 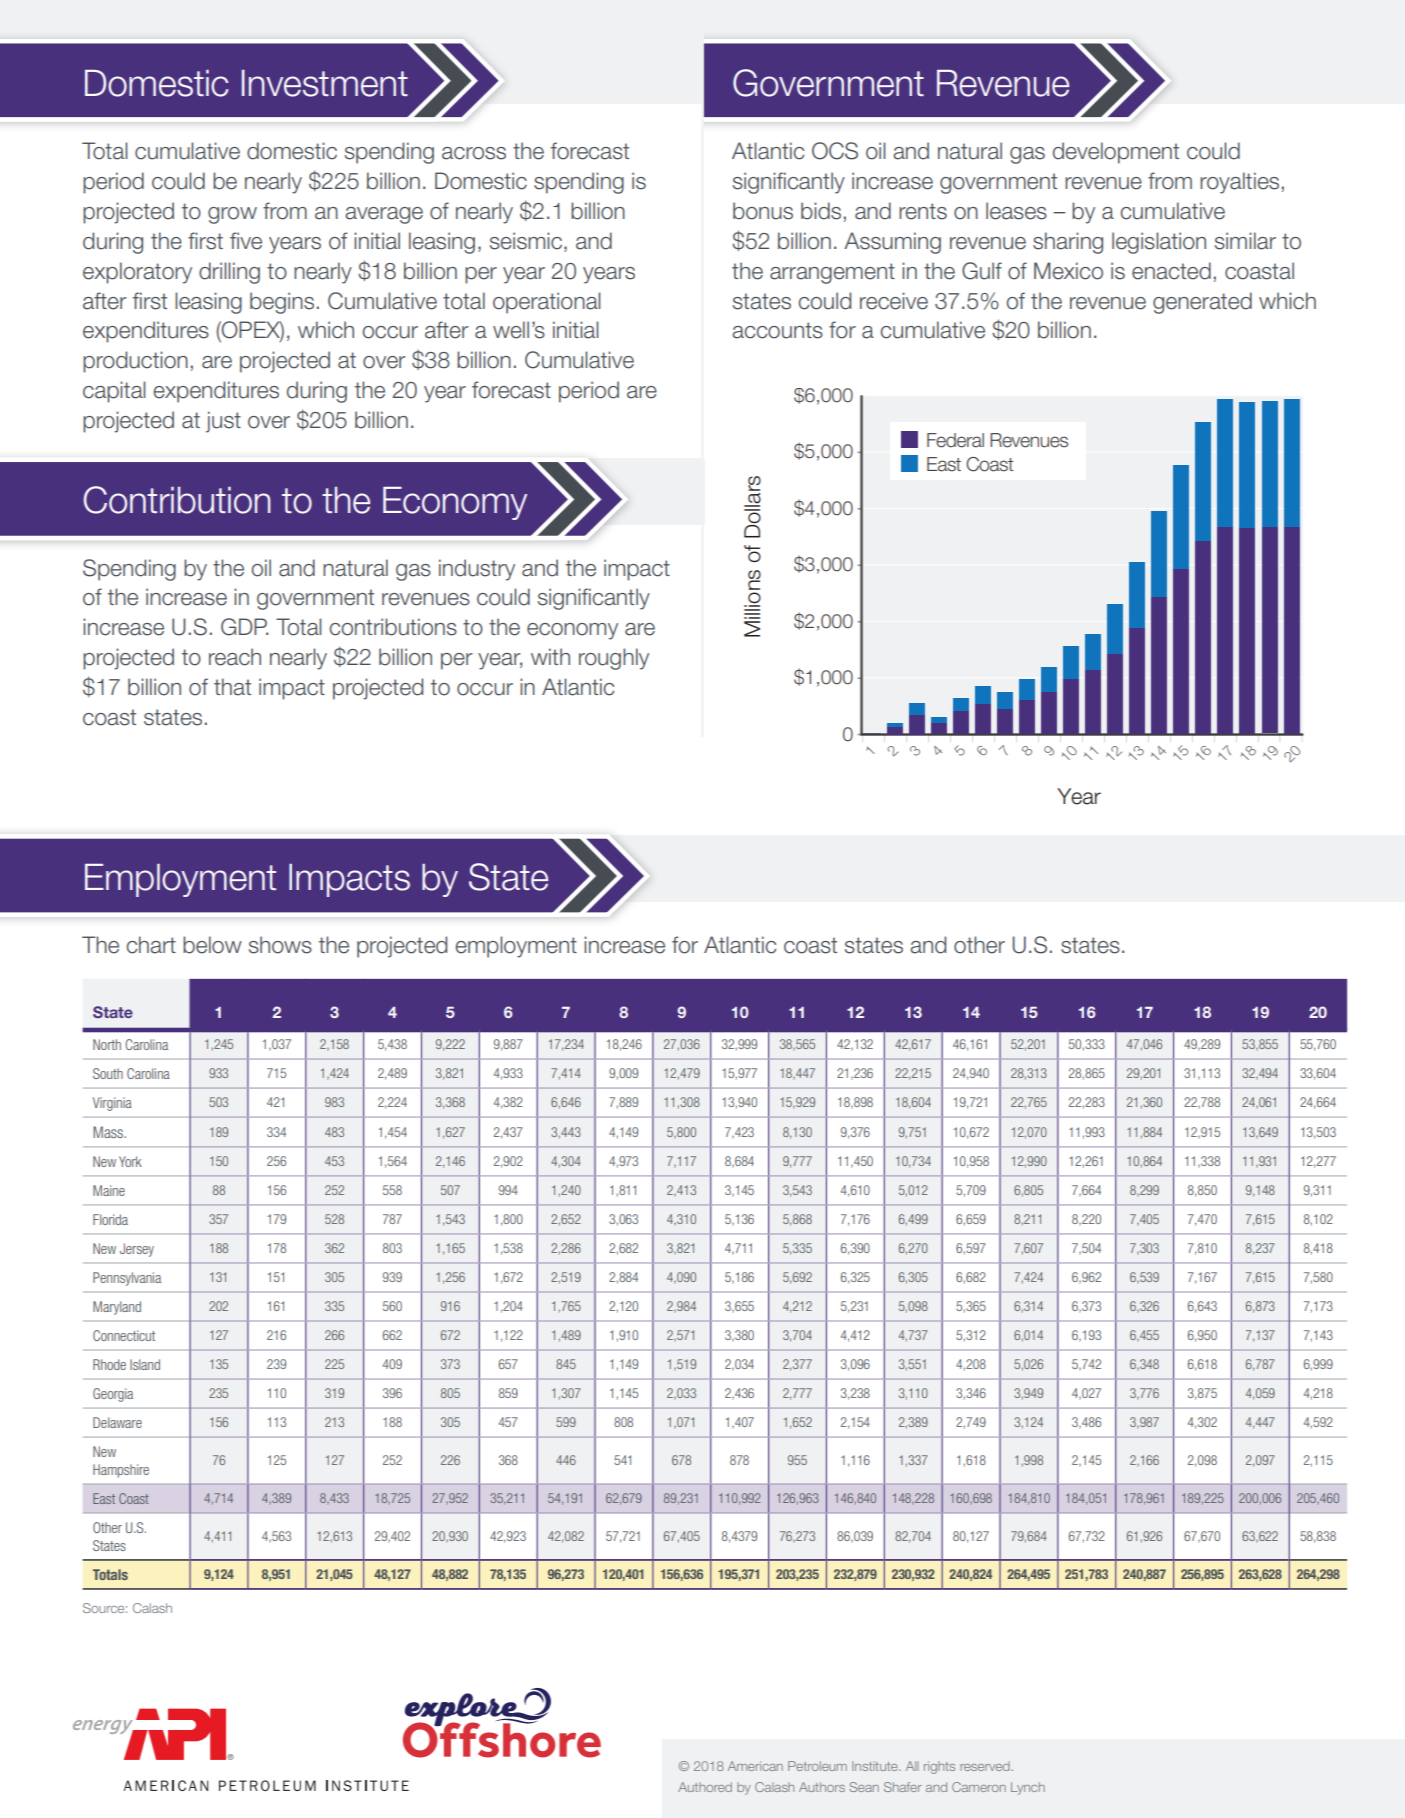 What do you see at coordinates (235, 657) in the screenshot?
I see `reach` at bounding box center [235, 657].
